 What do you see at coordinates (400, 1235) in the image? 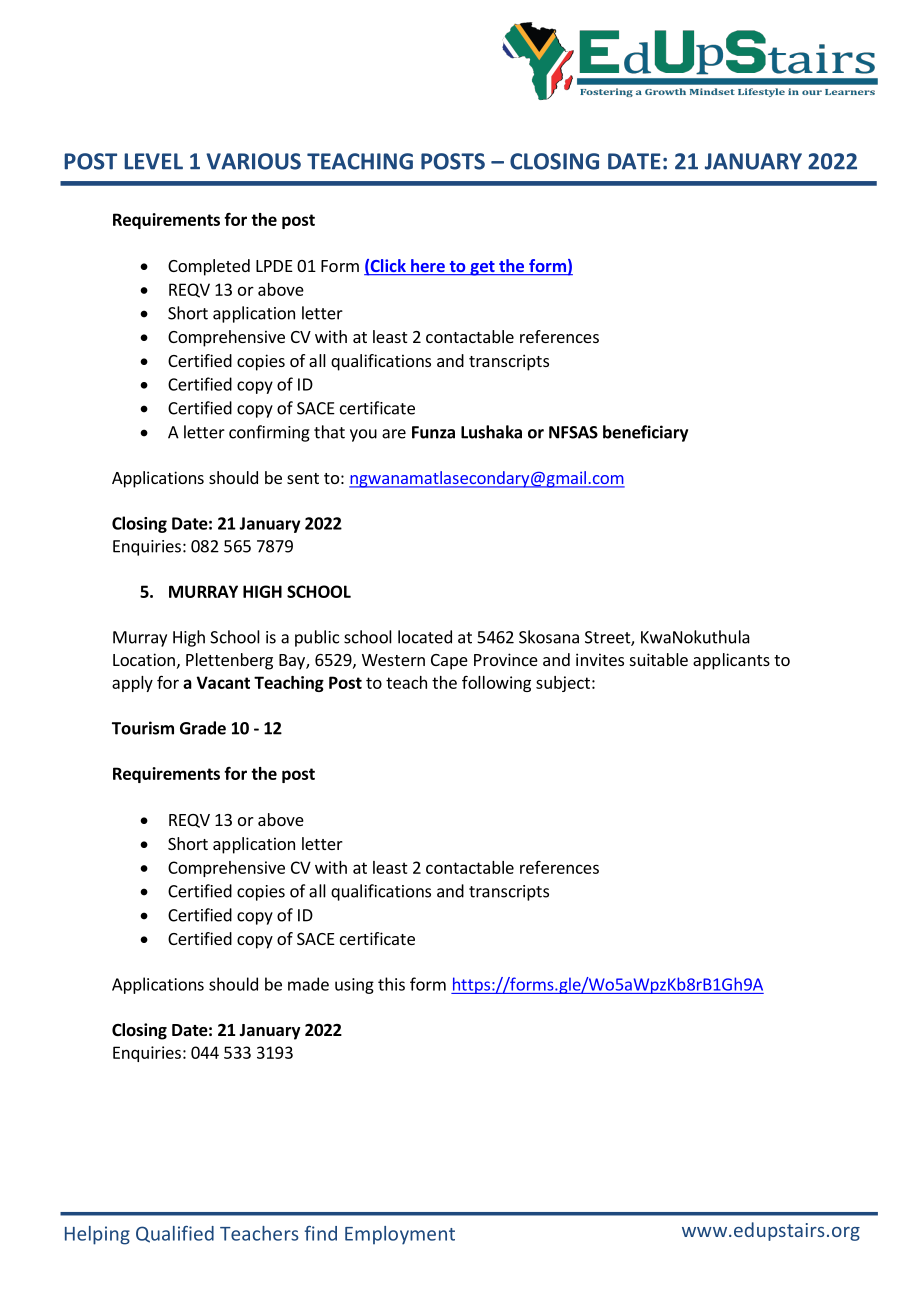
I see `Employment` at bounding box center [400, 1235].
